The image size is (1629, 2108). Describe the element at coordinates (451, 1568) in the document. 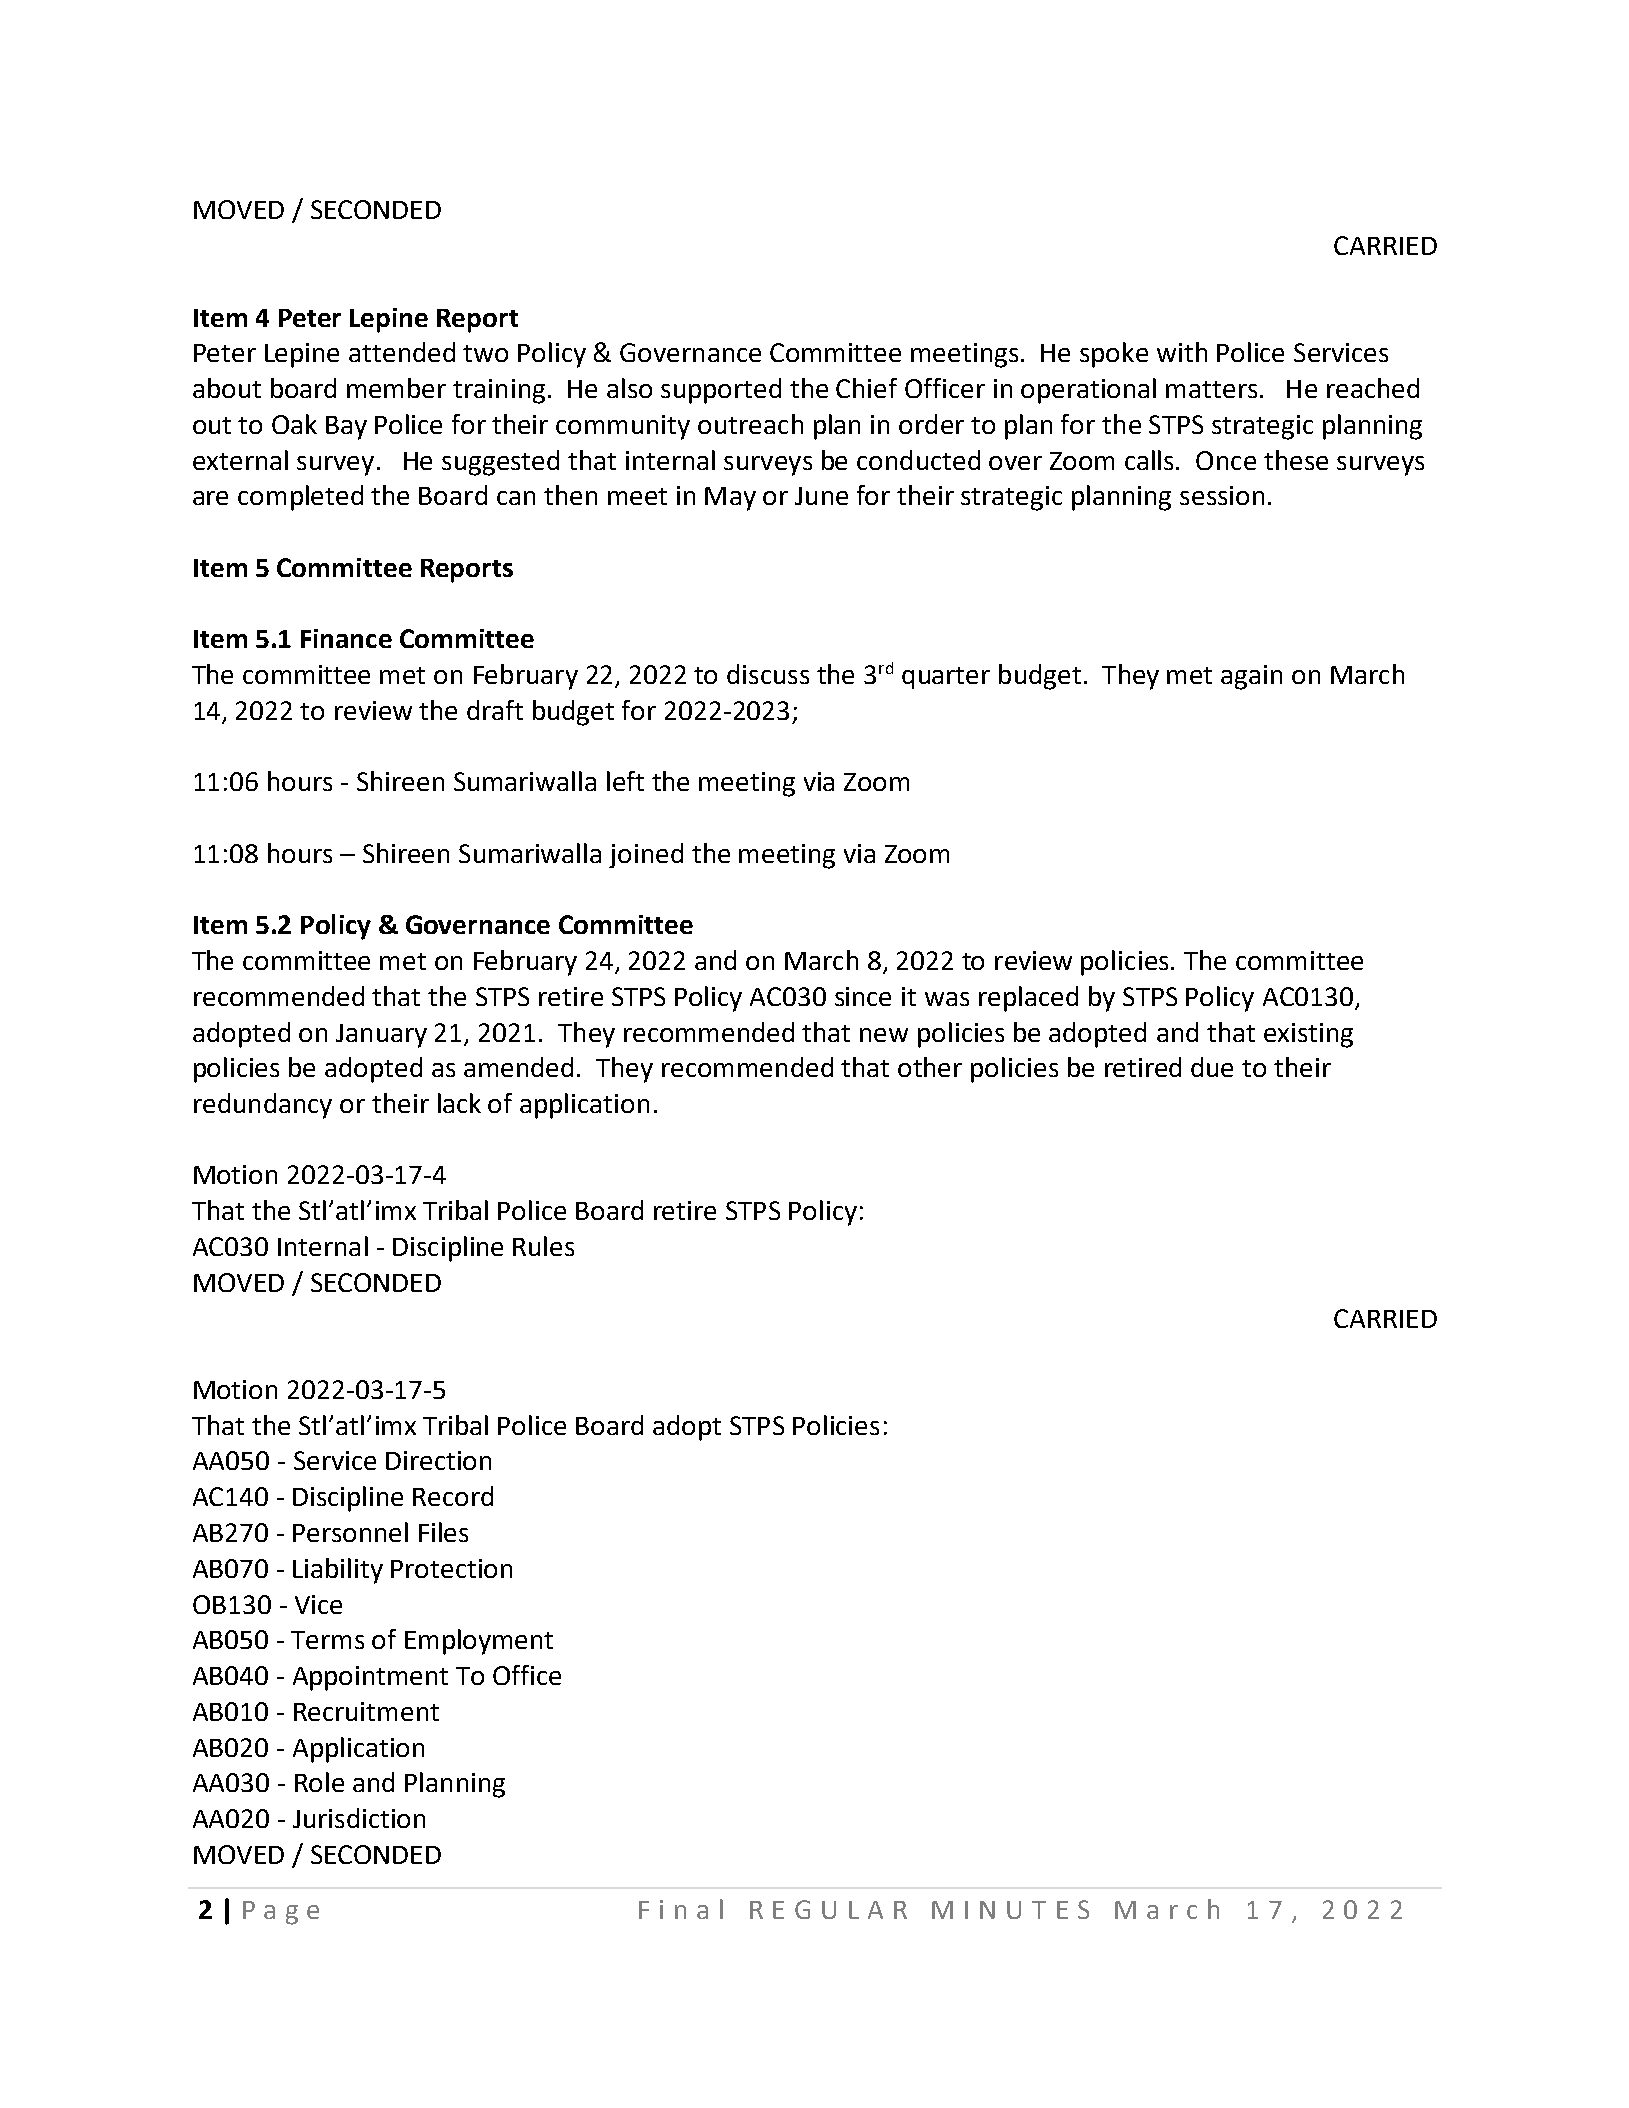

I see `Protection` at that location.
